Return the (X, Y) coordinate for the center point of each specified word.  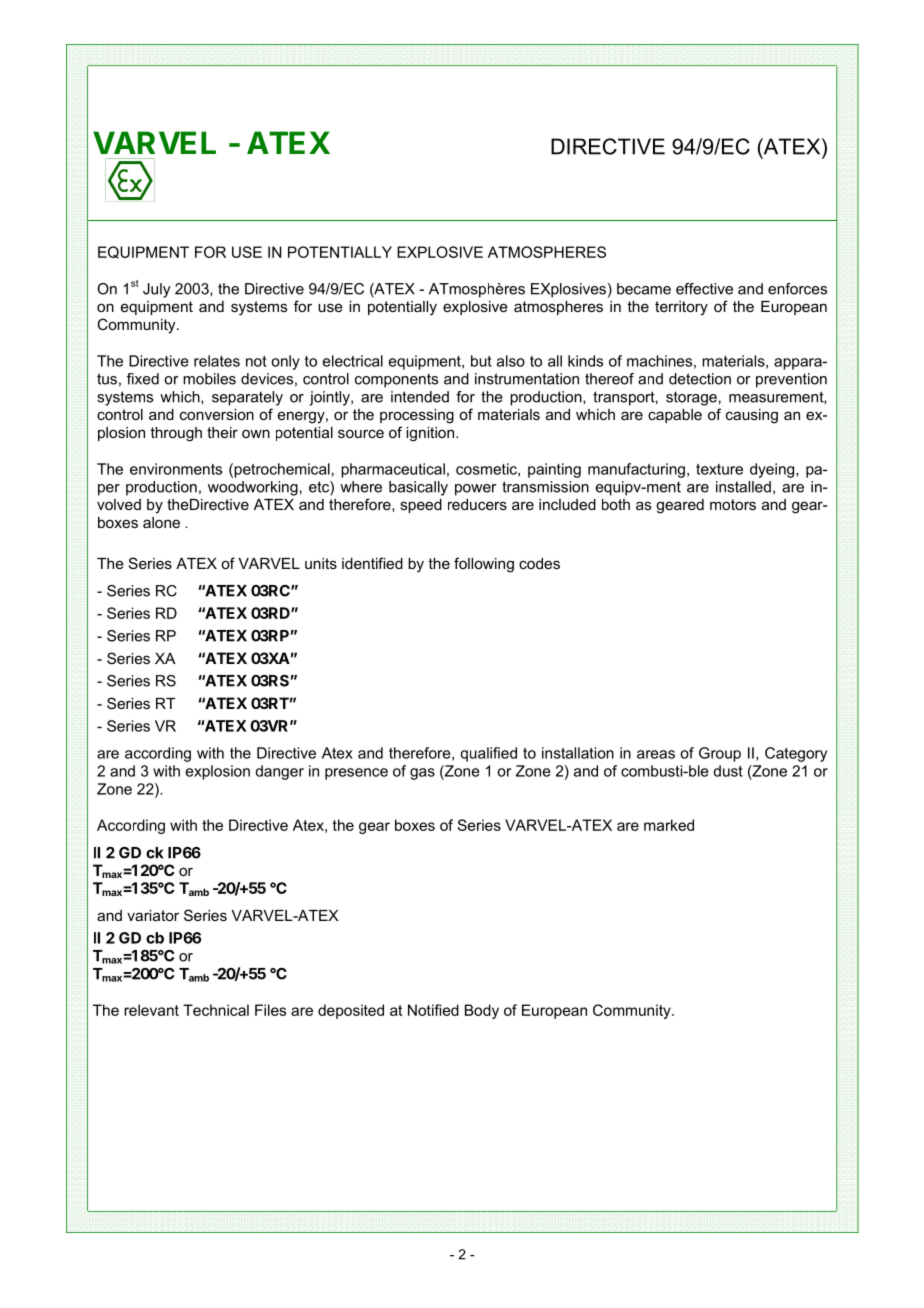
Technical (216, 1010)
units (321, 563)
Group (720, 754)
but (481, 361)
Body (482, 1011)
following (484, 565)
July (157, 290)
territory (681, 308)
